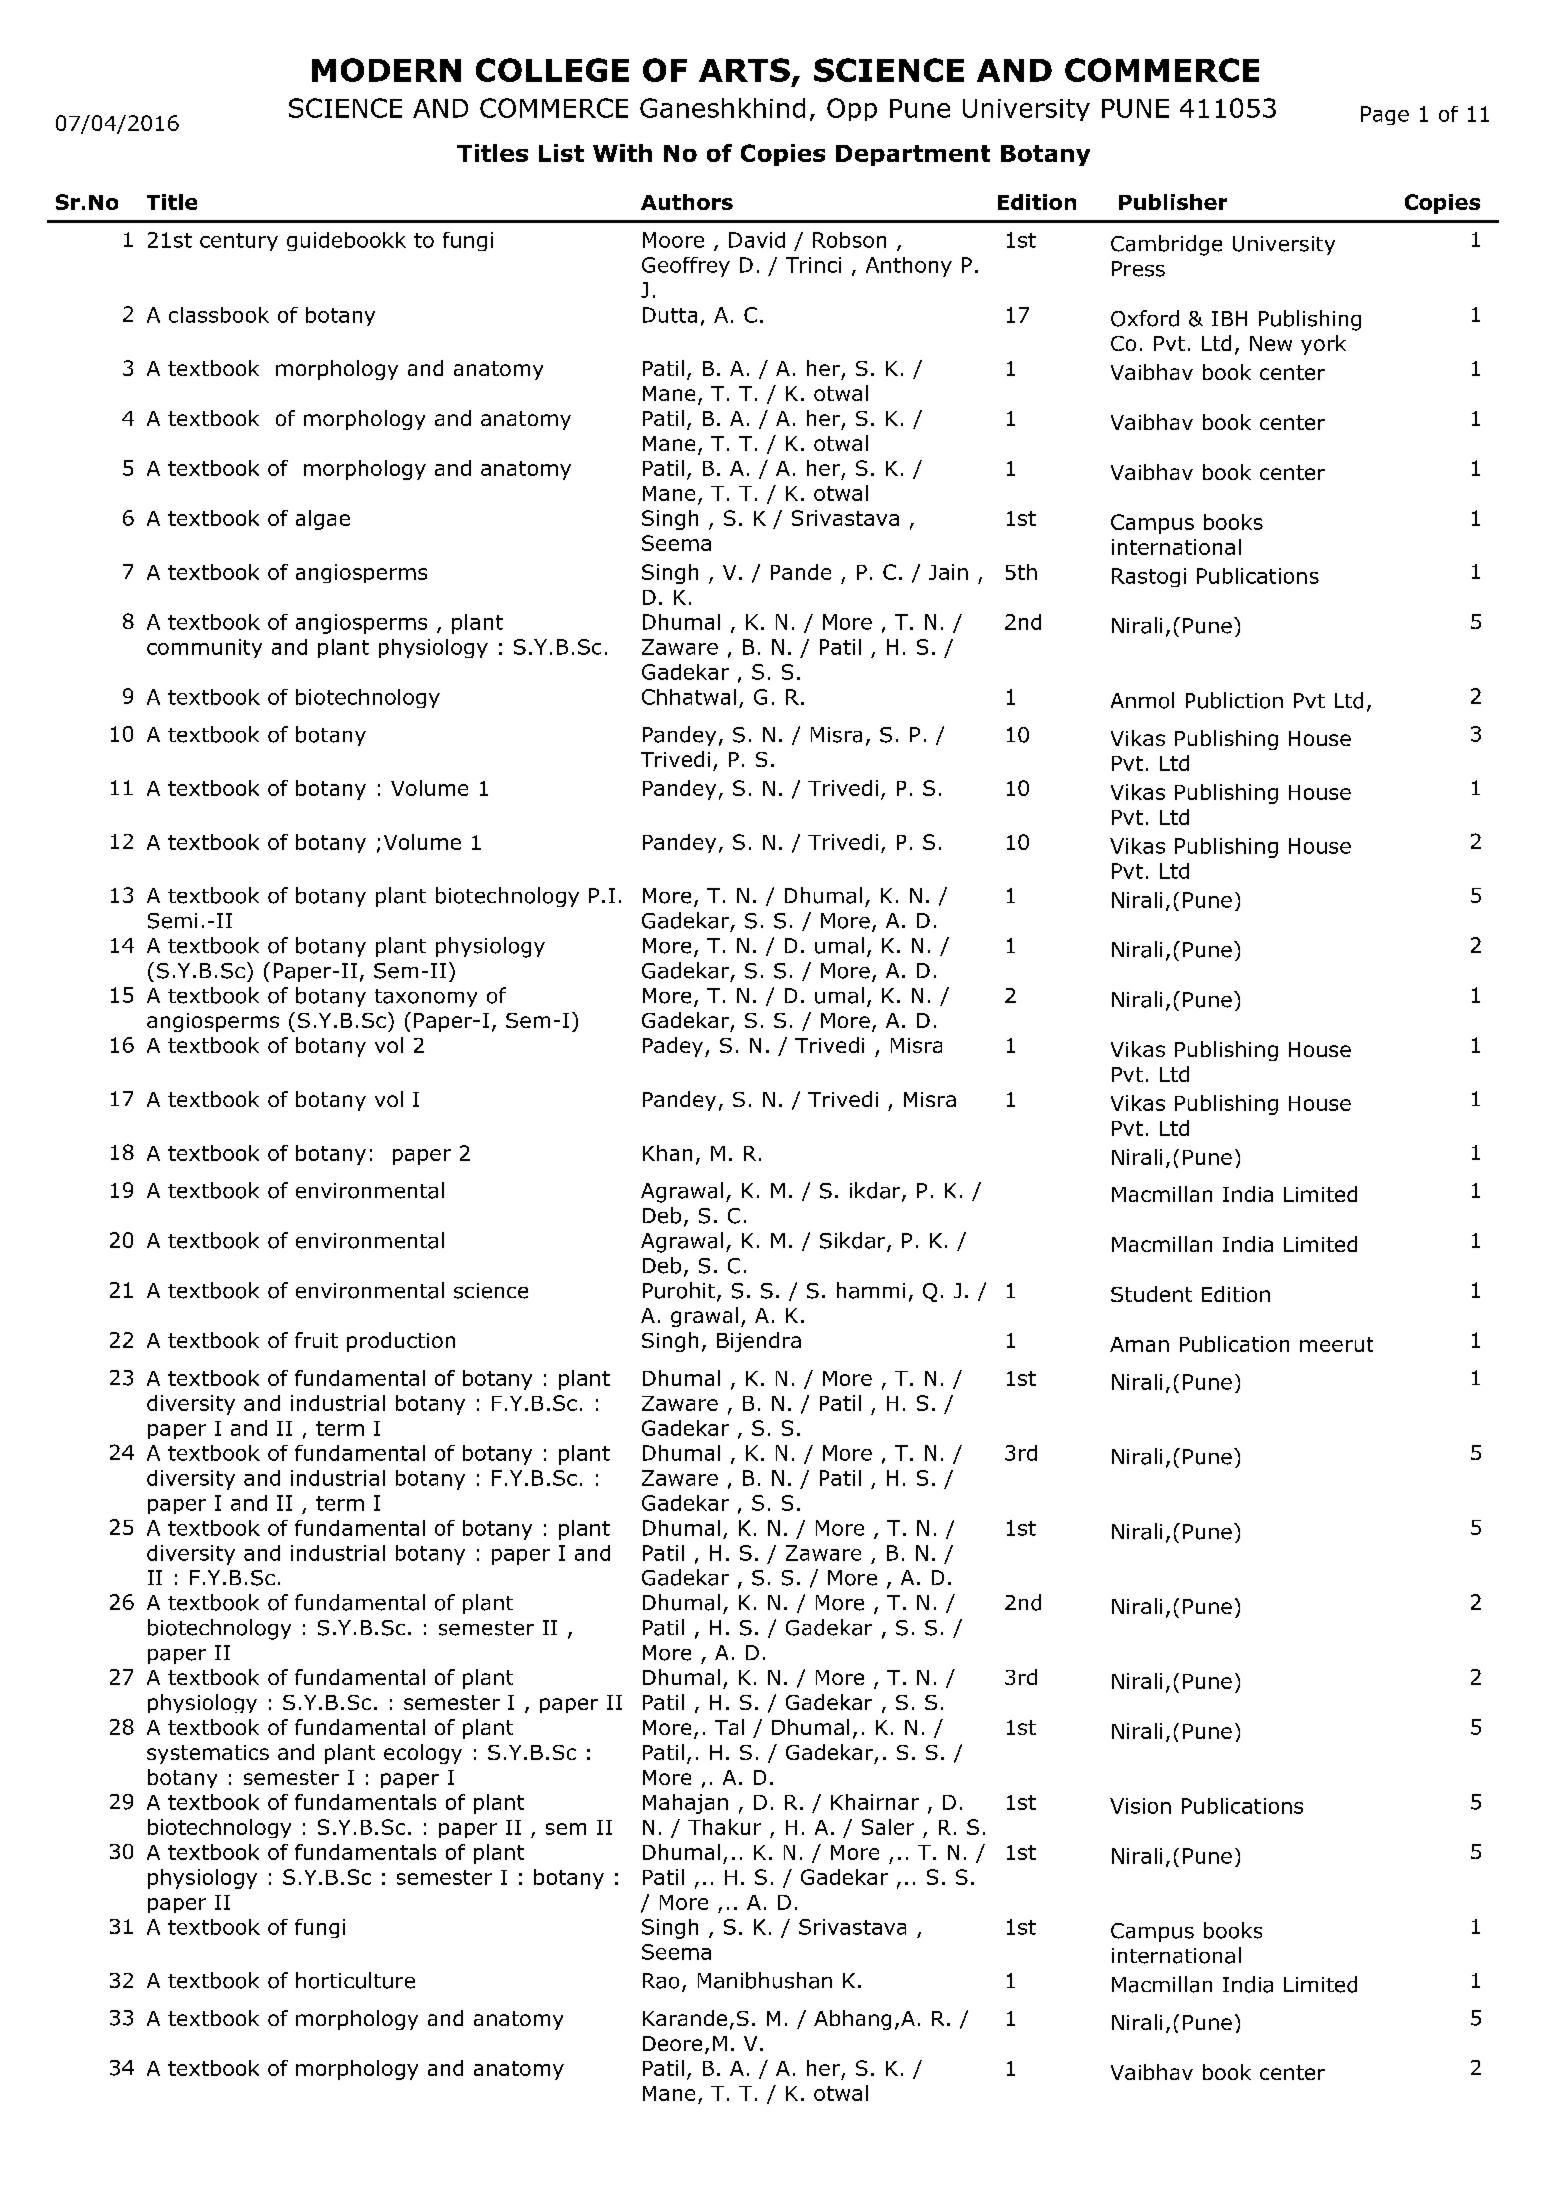  Describe the element at coordinates (679, 1290) in the document. I see `Purohit` at that location.
